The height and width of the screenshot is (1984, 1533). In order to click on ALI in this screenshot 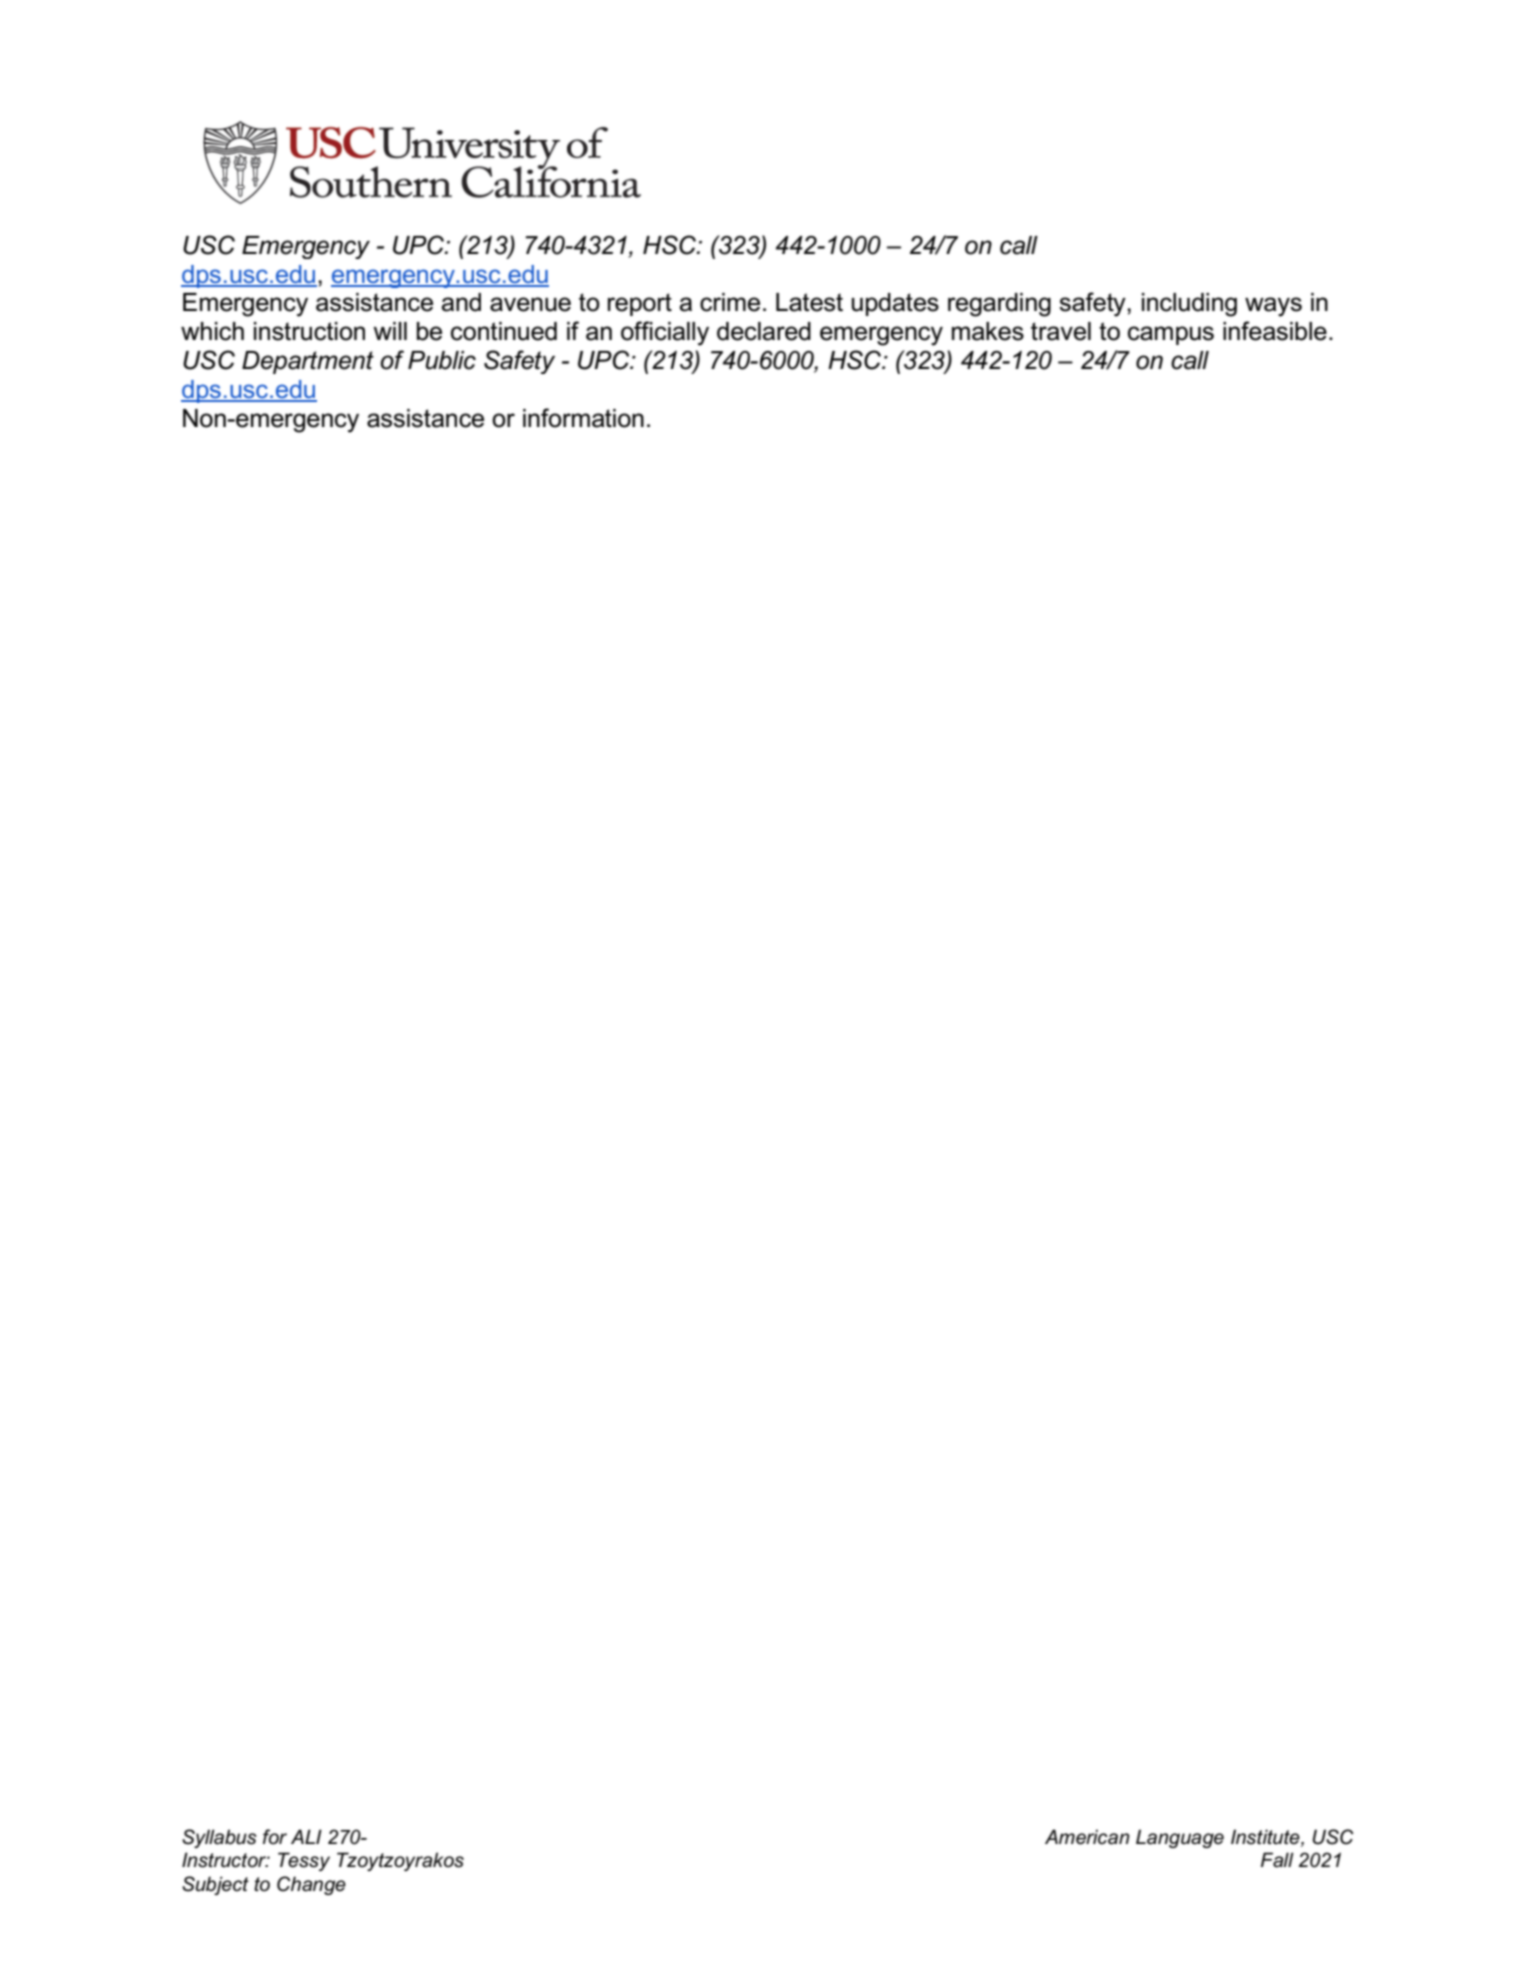, I will do `click(306, 1836)`.
